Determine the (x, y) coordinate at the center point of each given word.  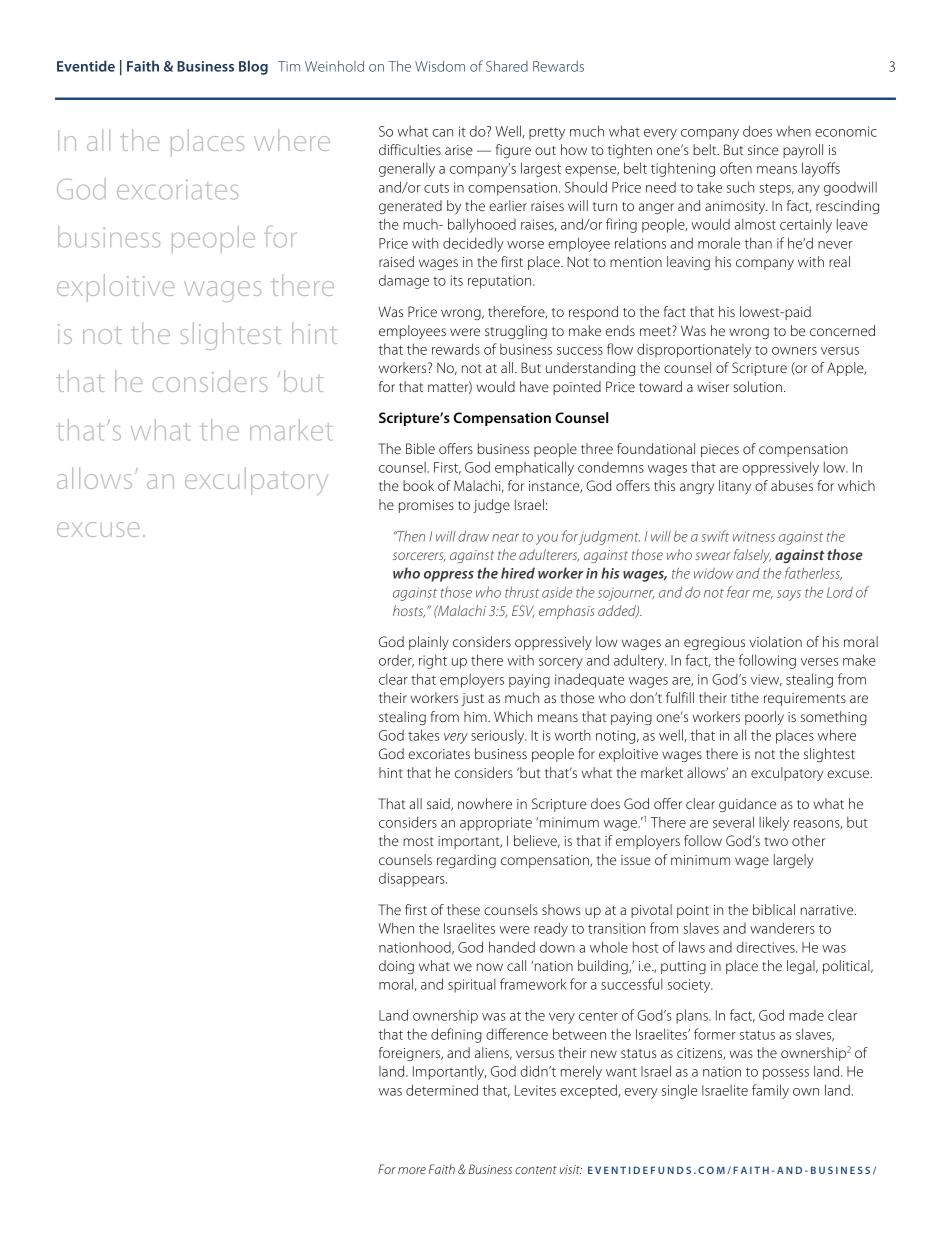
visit (571, 1169)
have (534, 386)
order (396, 661)
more (412, 1170)
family (770, 1091)
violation (776, 641)
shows (561, 909)
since (763, 150)
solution (757, 386)
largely (793, 861)
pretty (547, 133)
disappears (413, 880)
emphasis (566, 612)
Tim (289, 66)
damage (404, 282)
